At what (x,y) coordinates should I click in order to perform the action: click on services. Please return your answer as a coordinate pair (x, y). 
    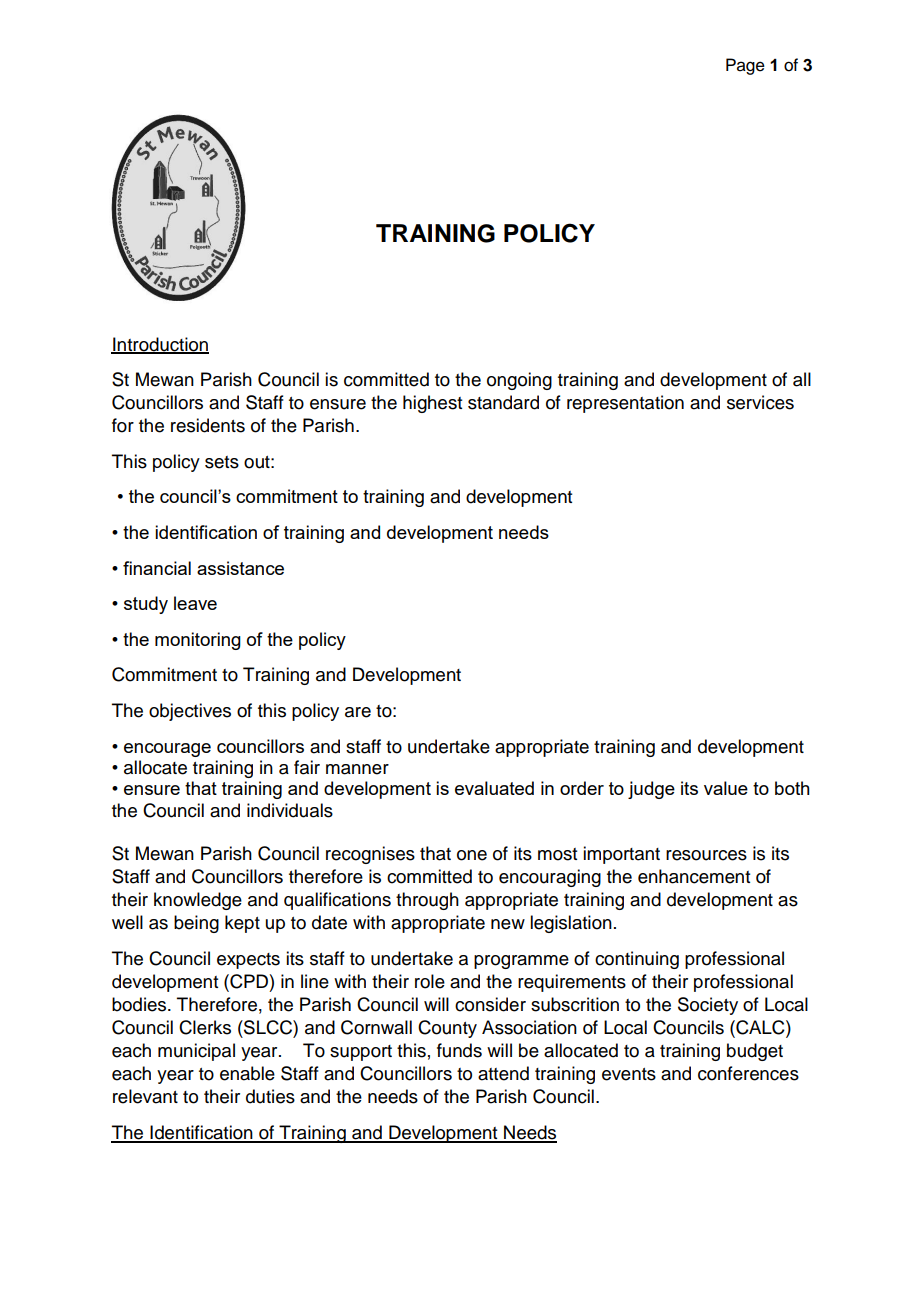
    Looking at the image, I should click on (760, 402).
